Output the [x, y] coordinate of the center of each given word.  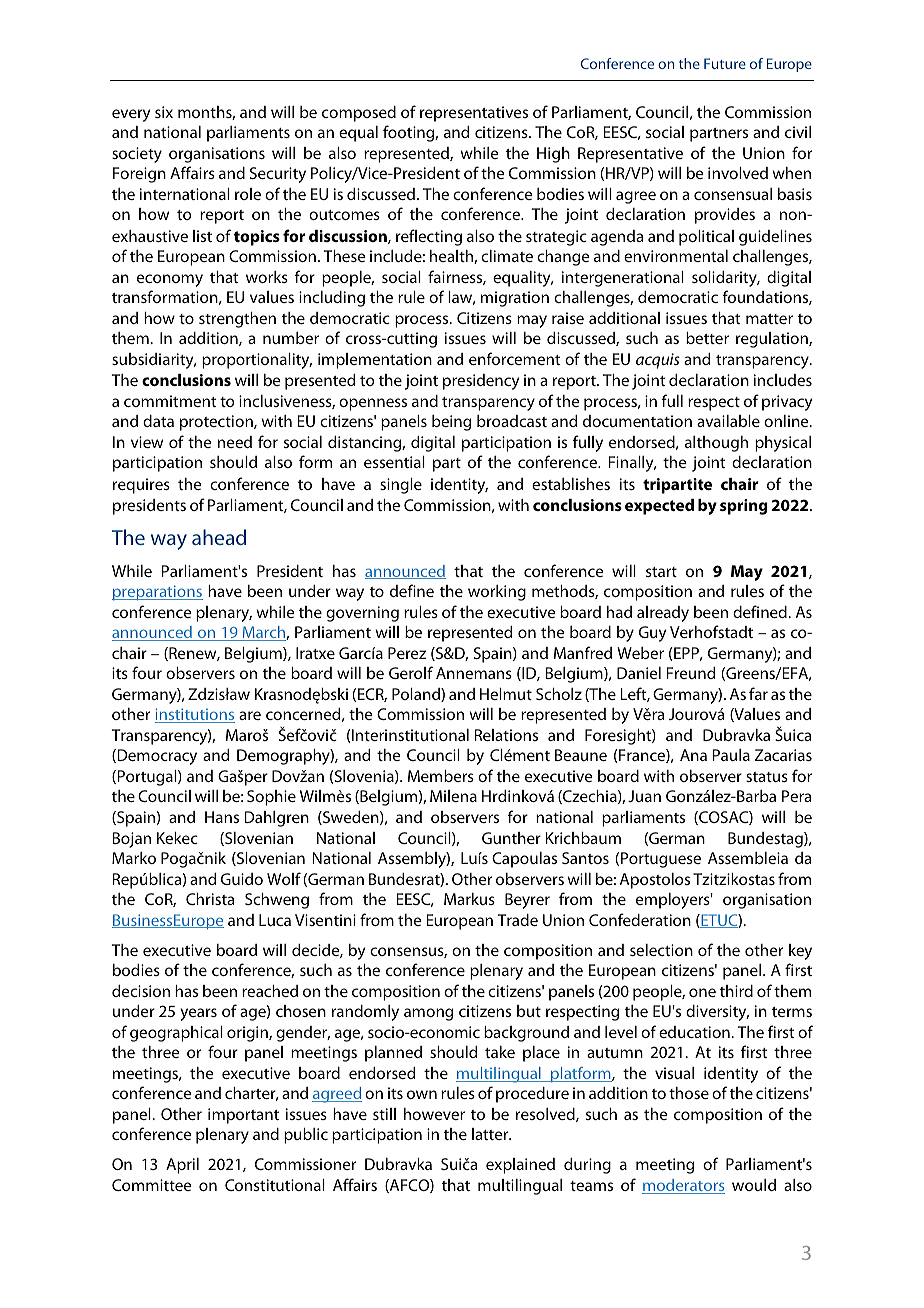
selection [661, 950]
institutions [195, 715]
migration [515, 299]
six [164, 112]
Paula [731, 755]
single [401, 486]
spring [744, 507]
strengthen [237, 320]
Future [725, 63]
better [707, 338]
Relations [506, 735]
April [182, 1166]
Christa [210, 899]
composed [359, 114]
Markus [469, 899]
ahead [219, 537]
